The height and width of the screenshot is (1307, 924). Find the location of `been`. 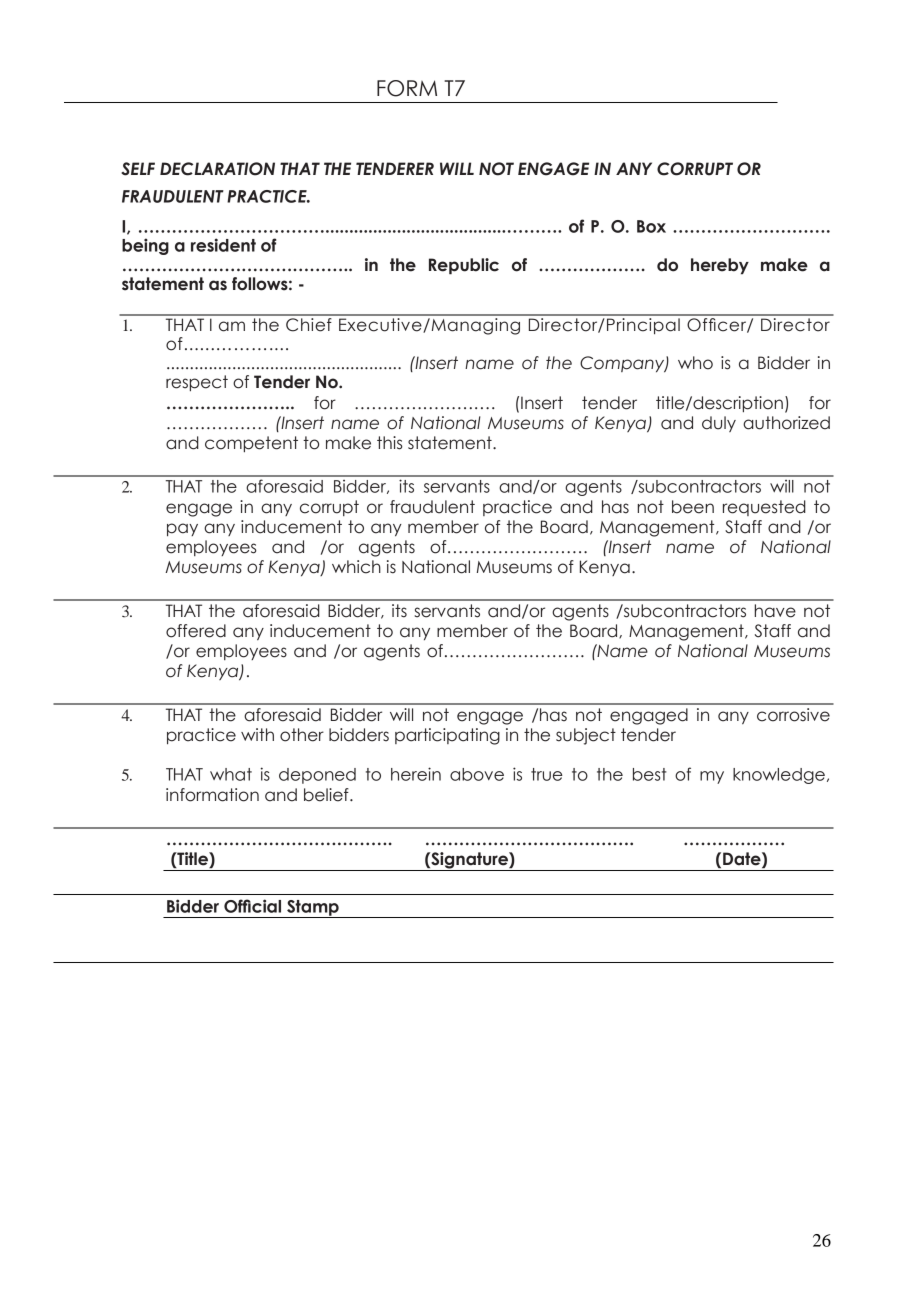

been is located at coordinates (693, 507).
